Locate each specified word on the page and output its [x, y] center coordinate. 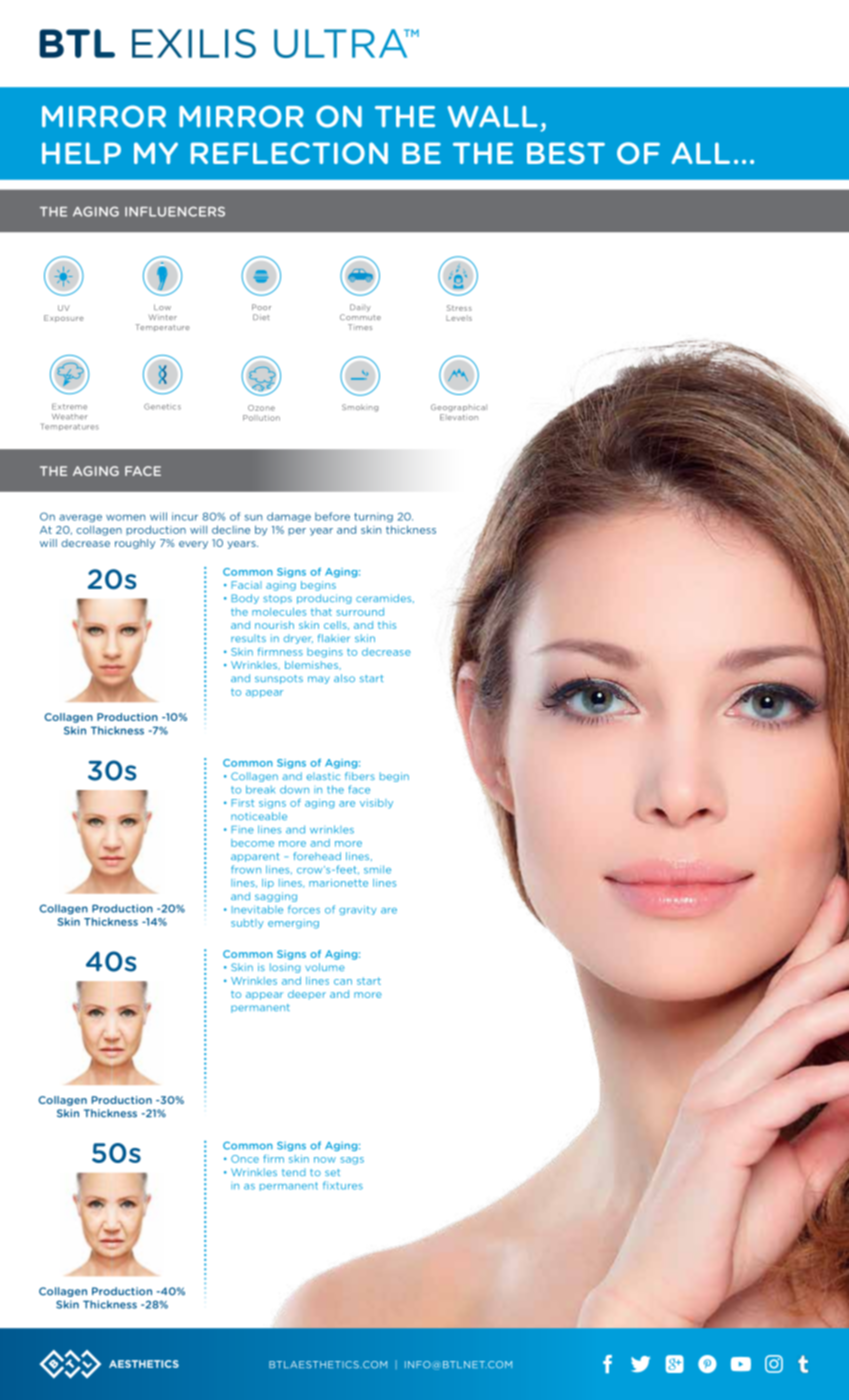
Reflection [289, 153]
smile [377, 869]
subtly [247, 924]
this [387, 625]
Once [245, 1159]
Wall [492, 117]
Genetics [162, 406]
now [325, 1160]
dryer [298, 639]
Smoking [360, 408]
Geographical [459, 408]
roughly [135, 544]
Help [81, 153]
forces [304, 909]
